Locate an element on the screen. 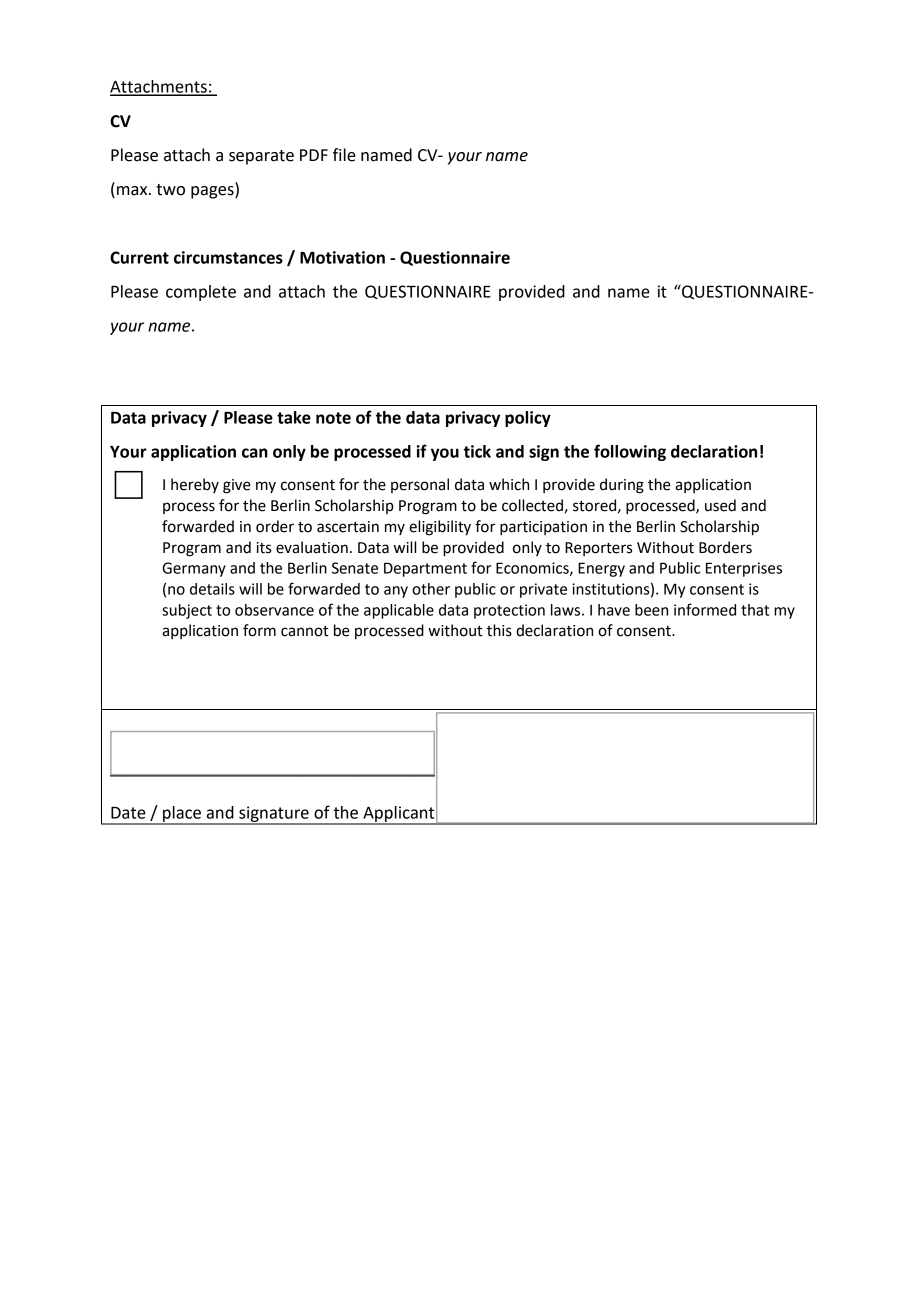  following is located at coordinates (630, 452).
